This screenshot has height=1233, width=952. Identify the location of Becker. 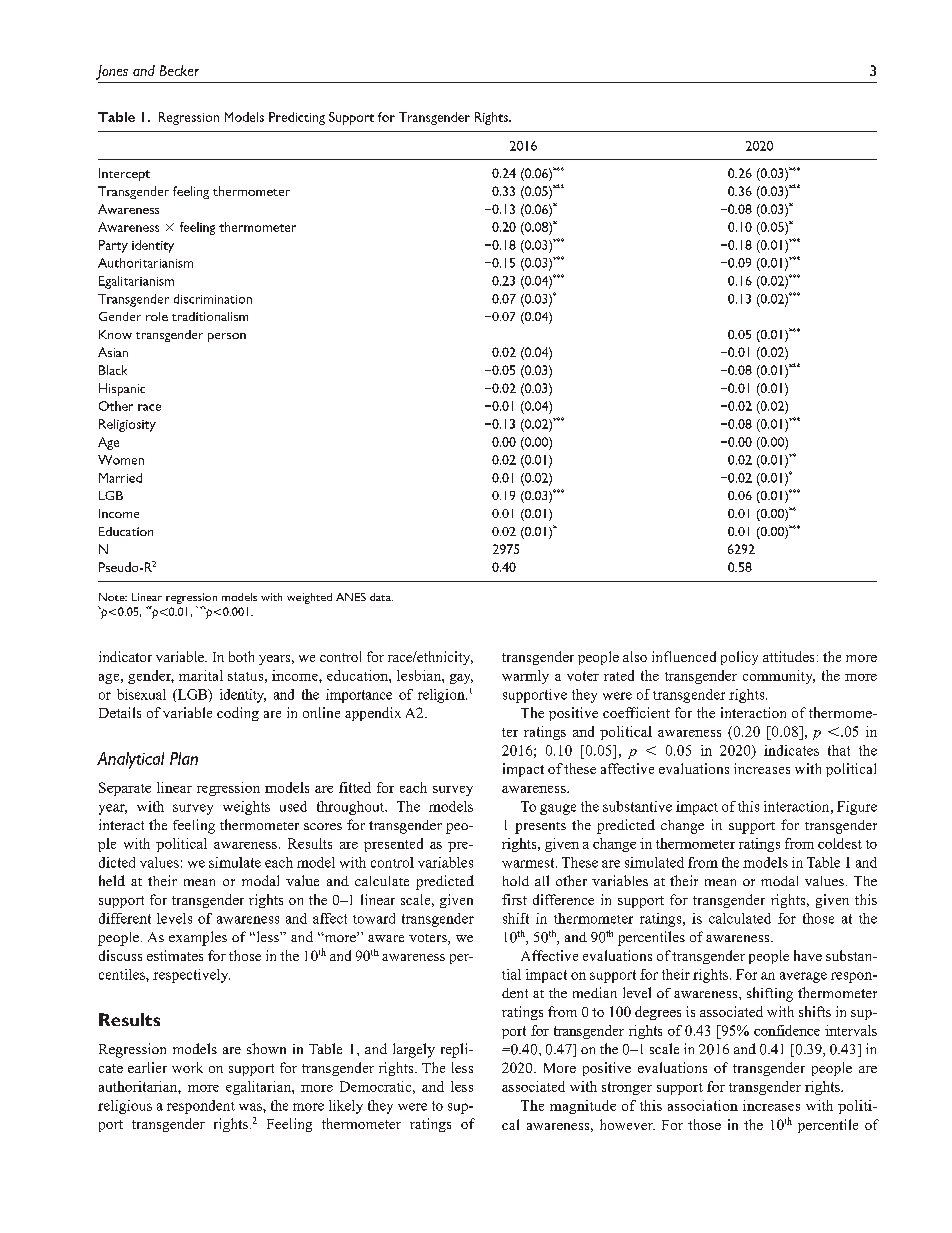
(179, 70).
